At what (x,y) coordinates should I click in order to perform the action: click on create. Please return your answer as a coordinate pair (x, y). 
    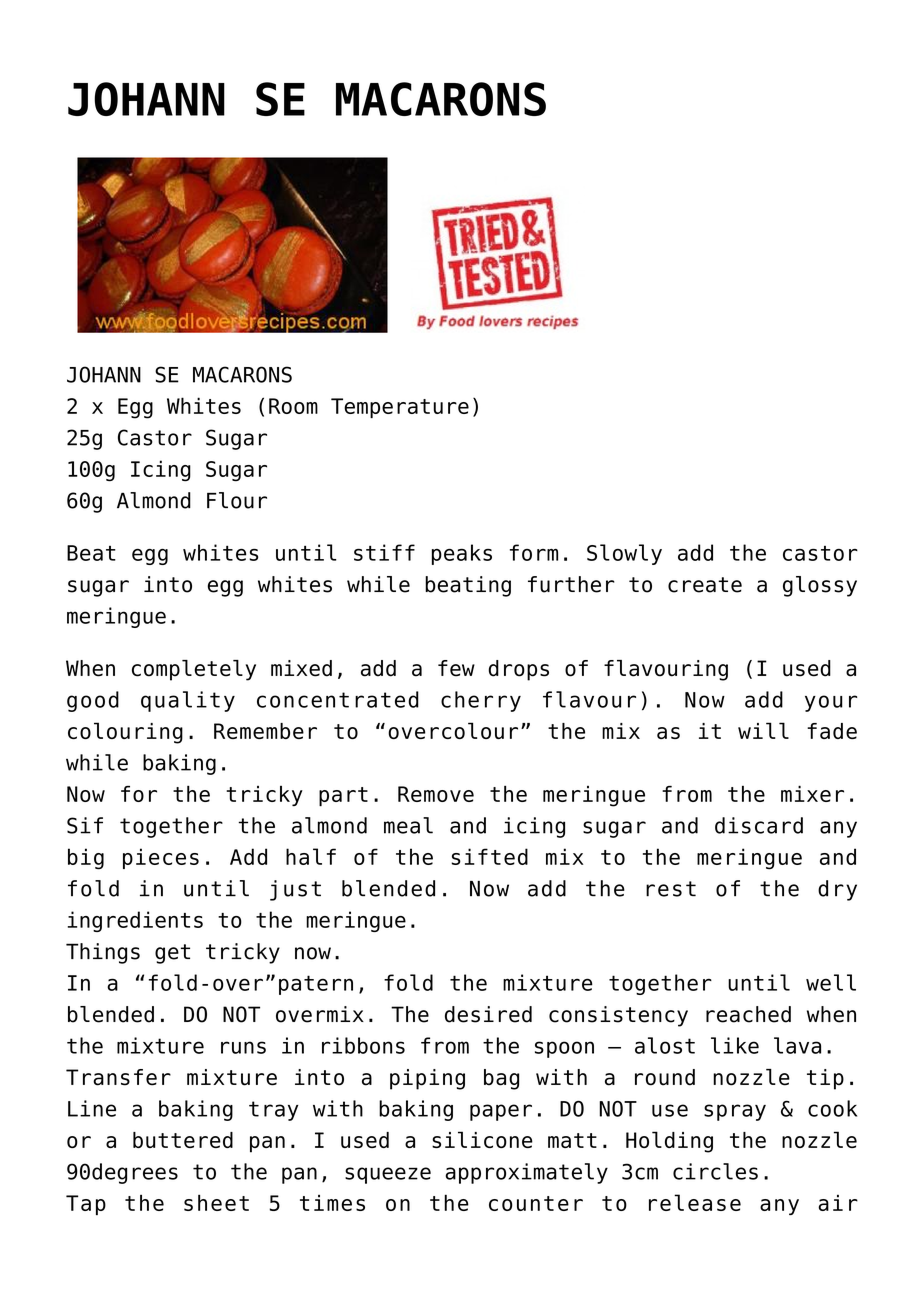
    Looking at the image, I should click on (705, 585).
